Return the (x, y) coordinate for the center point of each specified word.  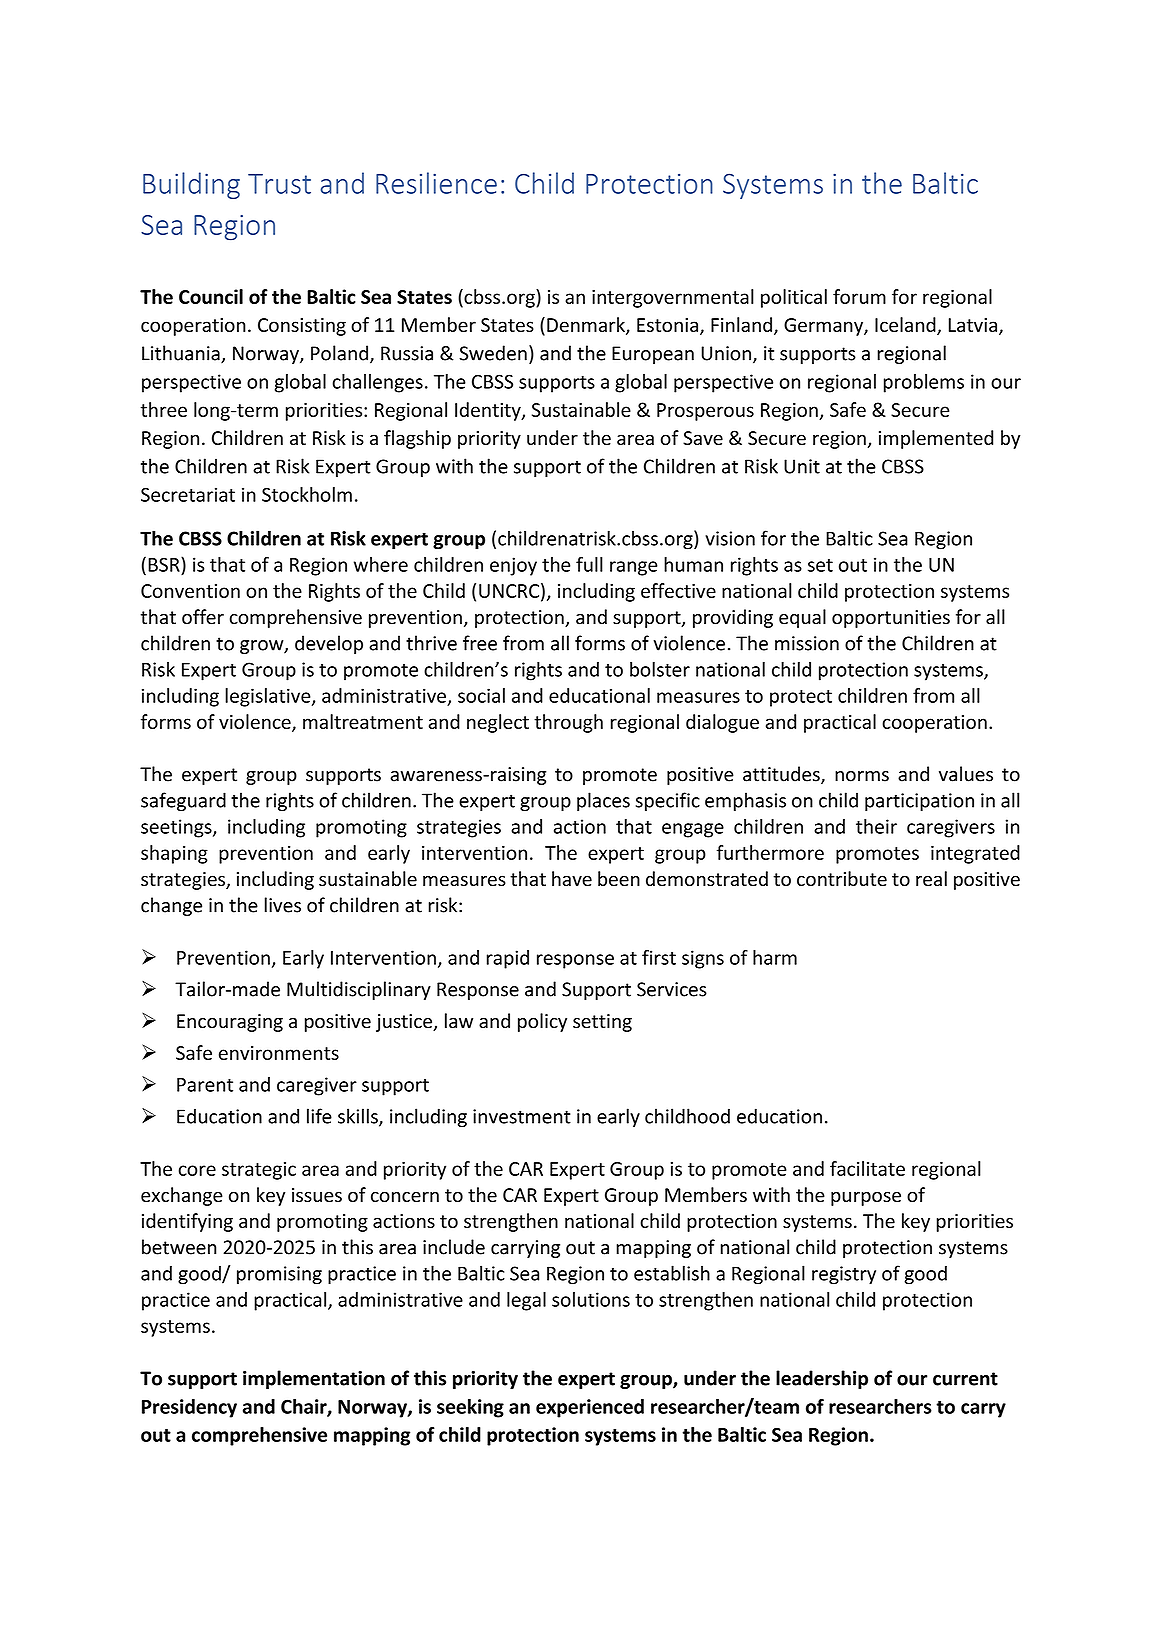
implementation (314, 1379)
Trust (279, 184)
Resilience (436, 183)
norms (862, 776)
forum (859, 296)
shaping (174, 854)
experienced (590, 1408)
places (603, 801)
